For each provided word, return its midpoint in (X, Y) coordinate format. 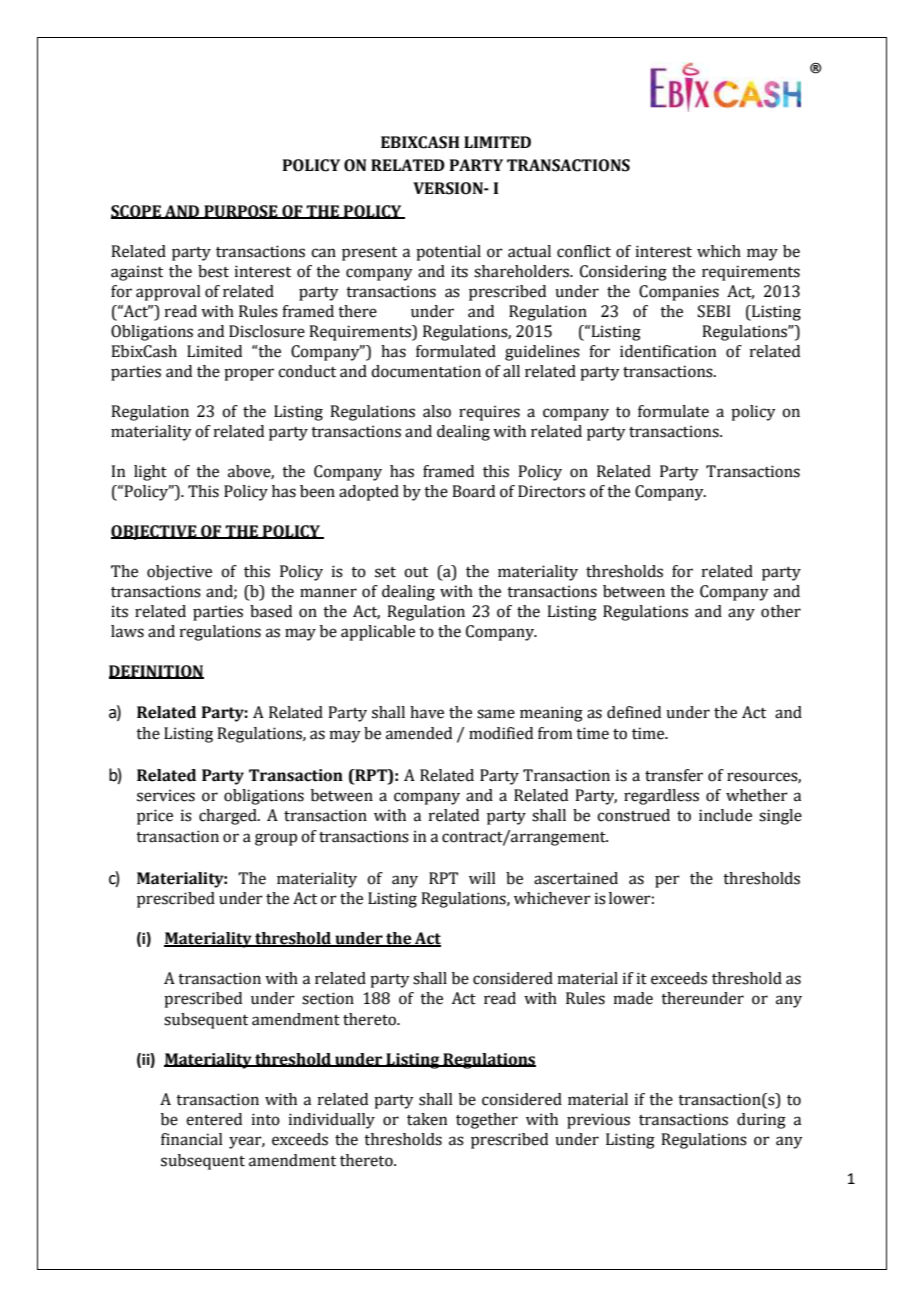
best (213, 271)
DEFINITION (156, 672)
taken (427, 1119)
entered (214, 1119)
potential (448, 253)
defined (634, 712)
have (427, 712)
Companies (679, 293)
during (761, 1121)
